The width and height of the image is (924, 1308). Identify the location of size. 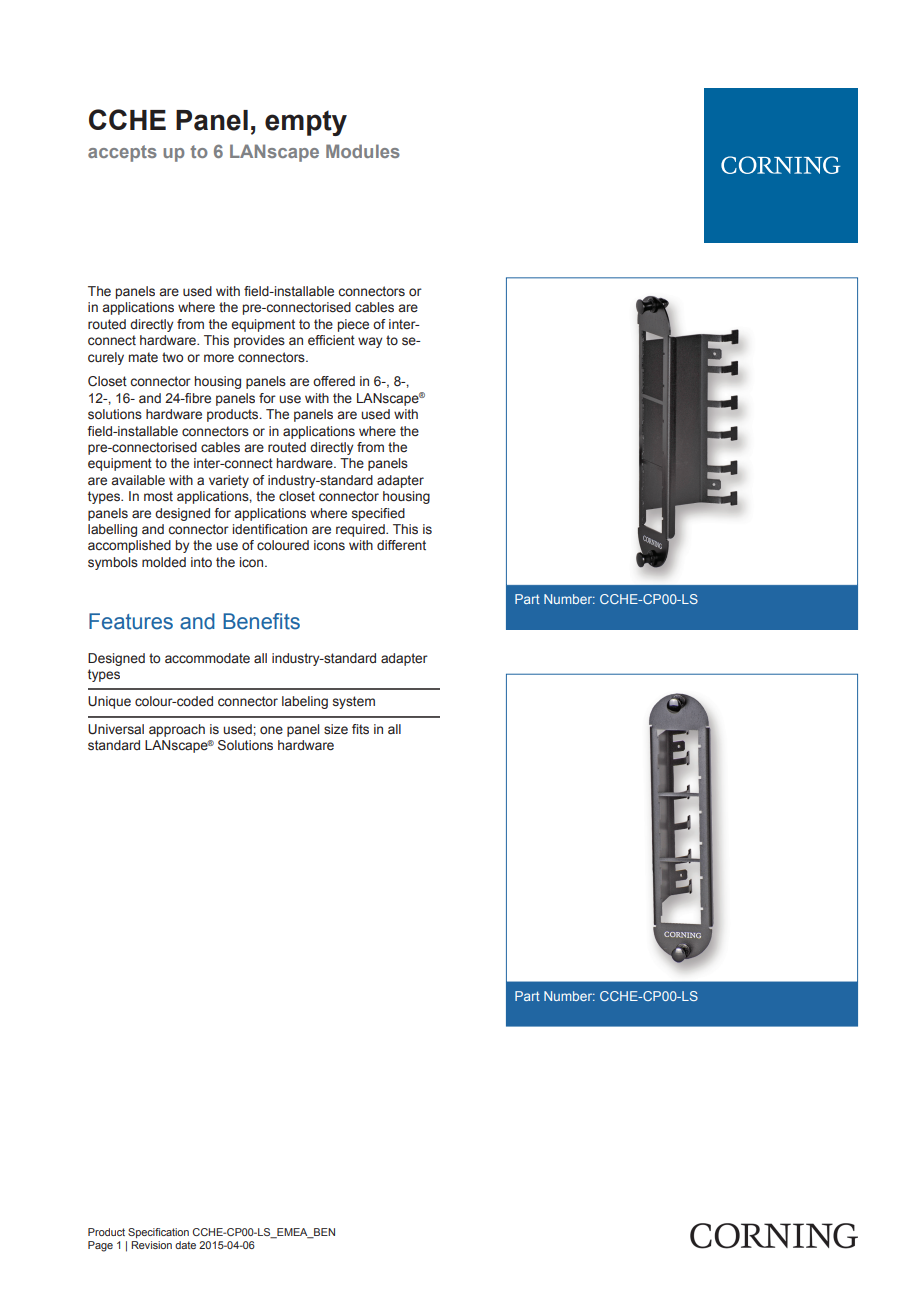
(336, 729).
